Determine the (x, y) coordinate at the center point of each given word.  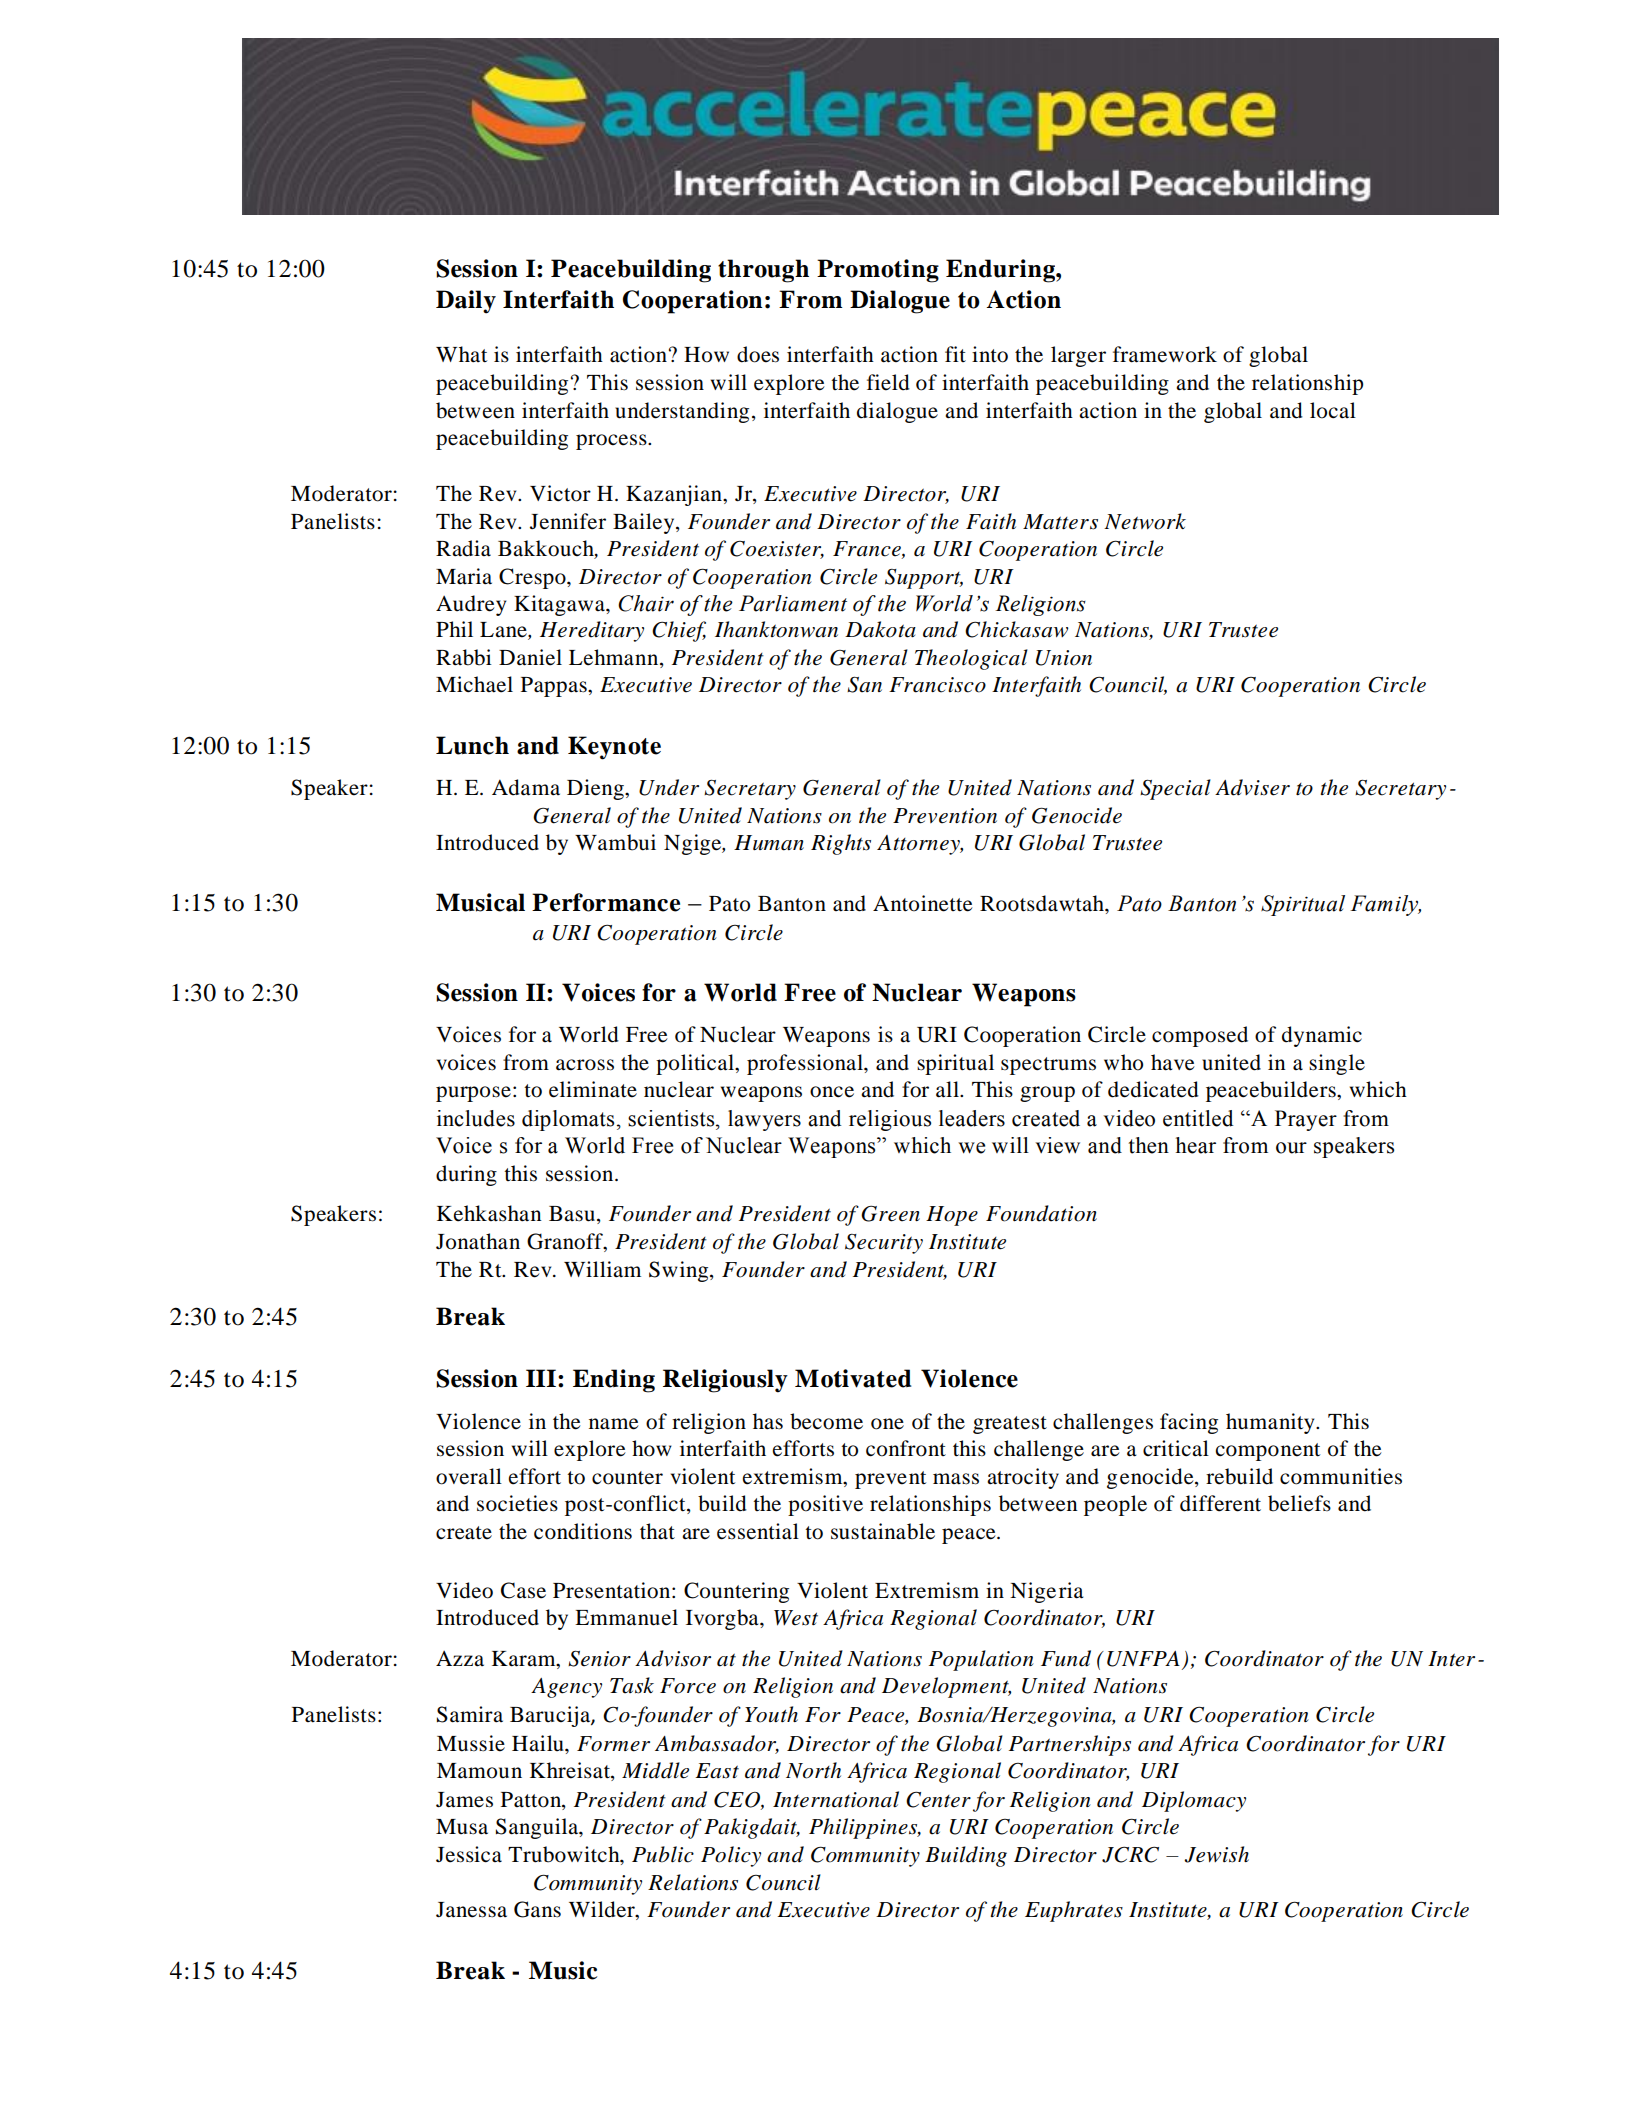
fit (955, 354)
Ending (614, 1381)
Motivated (853, 1378)
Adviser (1252, 787)
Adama (526, 787)
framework (1165, 354)
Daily (466, 302)
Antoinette (923, 903)
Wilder (603, 1909)
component (1268, 1452)
